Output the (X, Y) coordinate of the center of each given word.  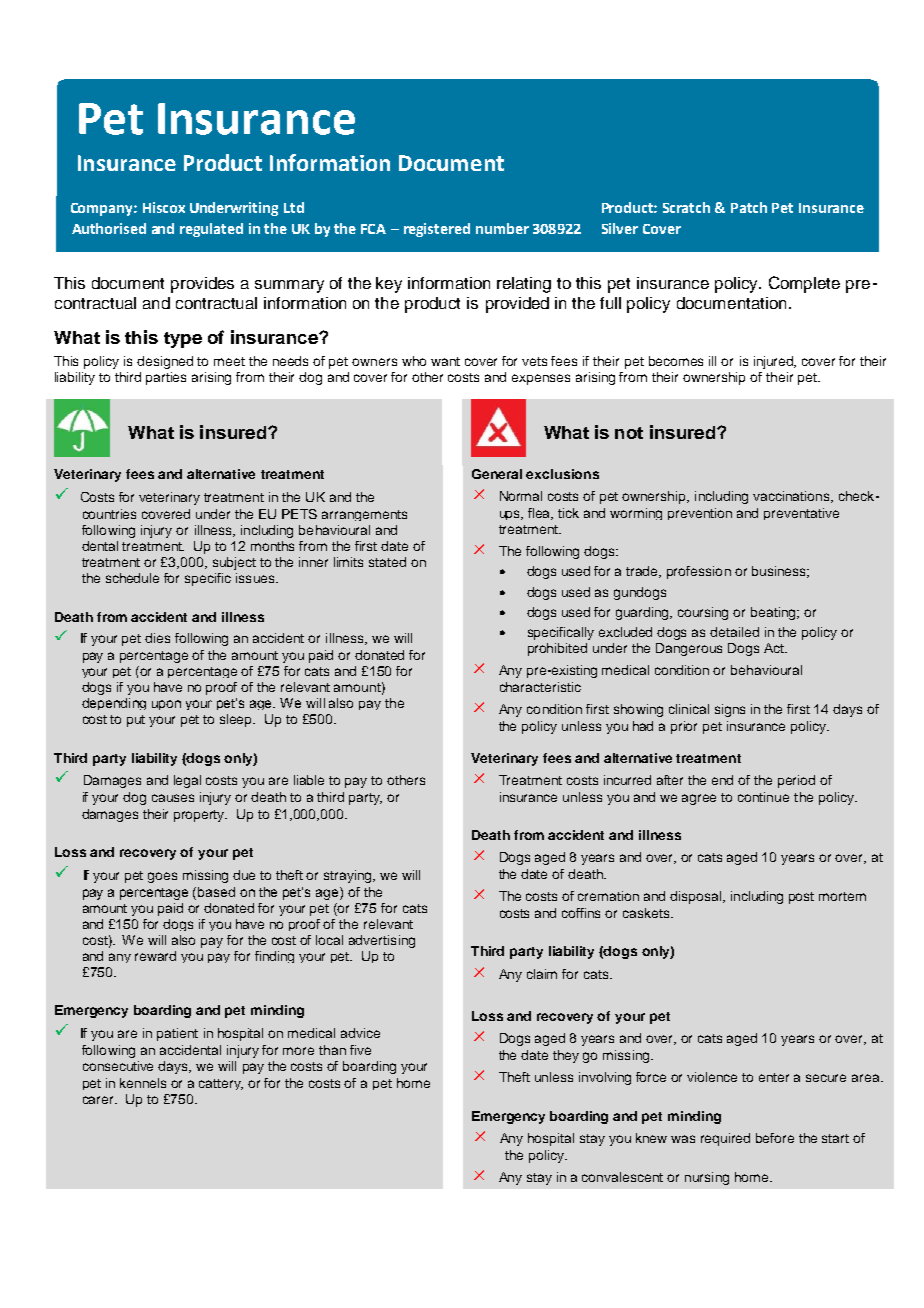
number (502, 228)
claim (542, 974)
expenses (541, 379)
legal (187, 781)
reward (155, 956)
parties (166, 378)
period (796, 781)
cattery (221, 1084)
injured (775, 362)
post (801, 898)
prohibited (557, 649)
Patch (749, 207)
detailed (734, 632)
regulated (211, 230)
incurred (627, 780)
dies (157, 638)
